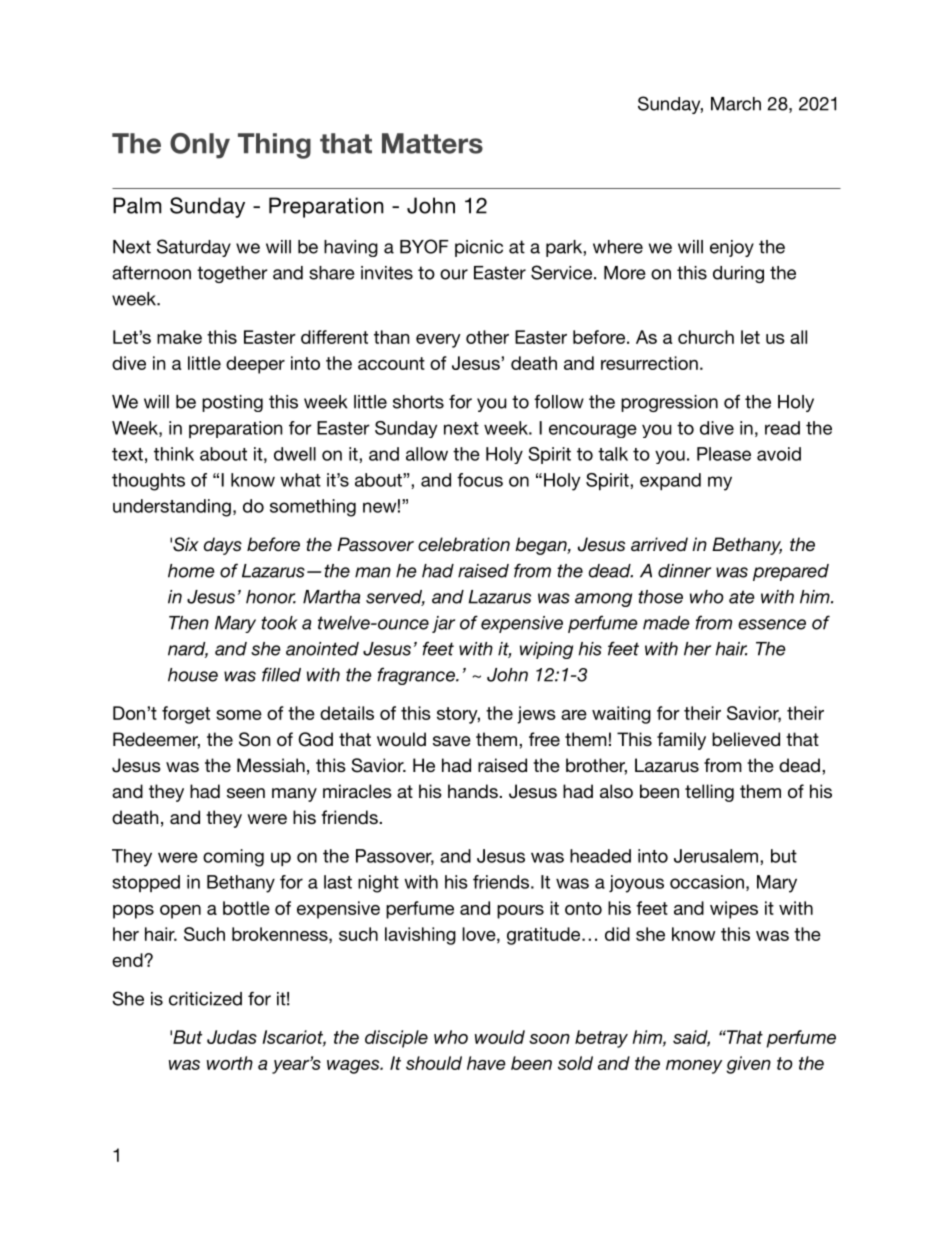  I want to click on dinner, so click(684, 571).
